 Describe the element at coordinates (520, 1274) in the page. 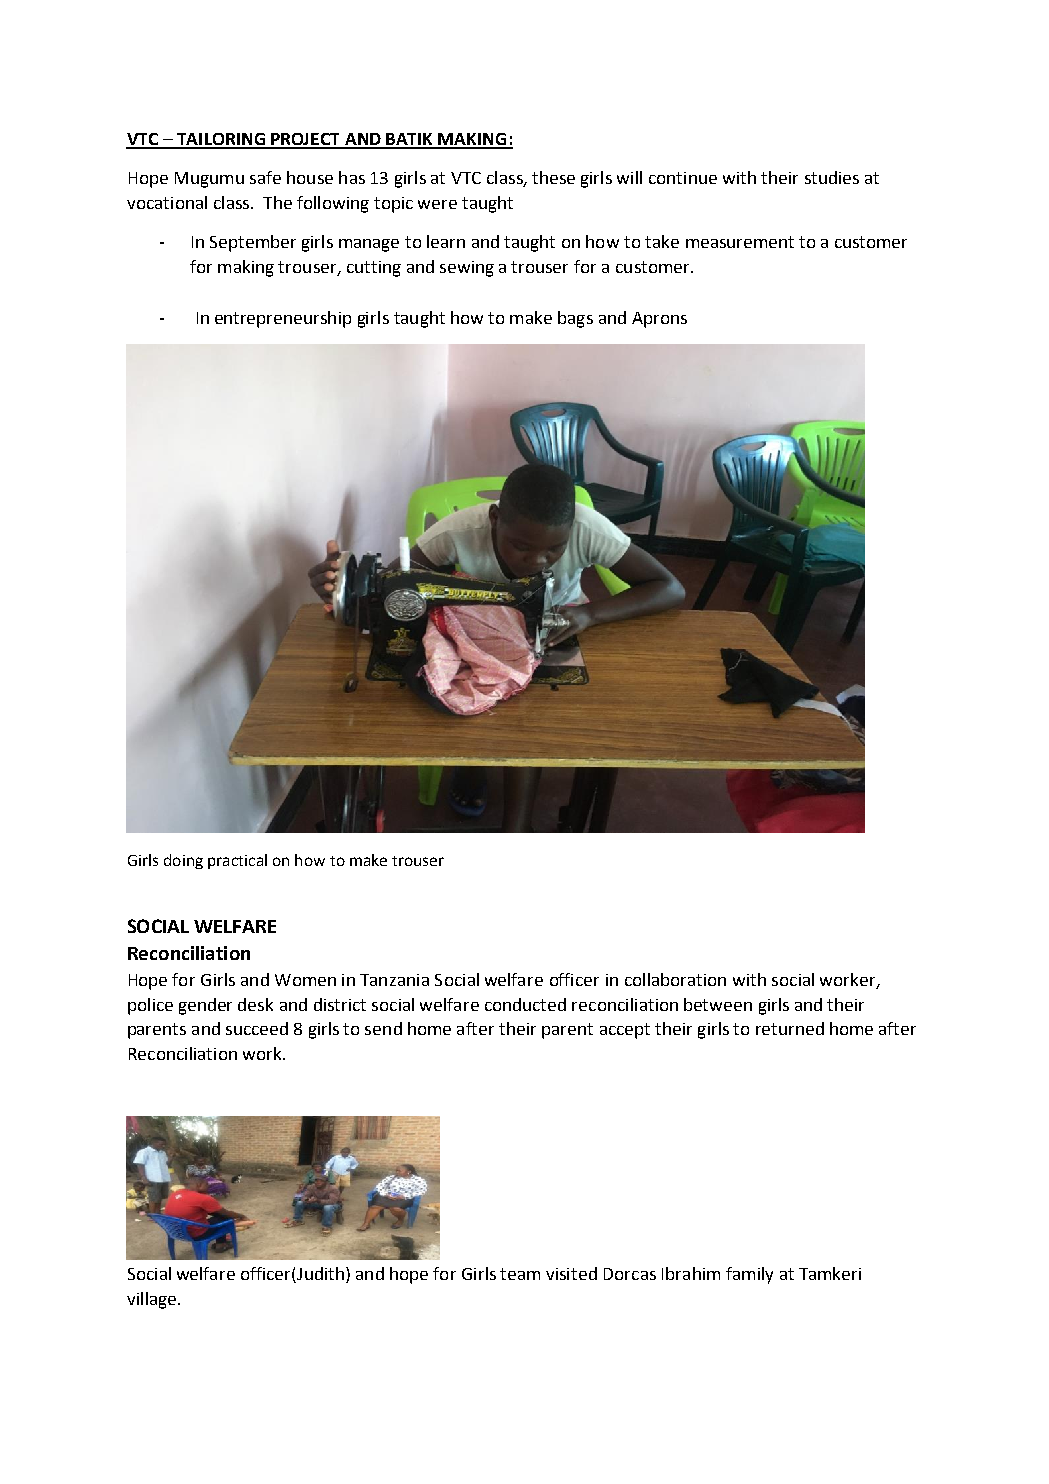

I see `team` at that location.
